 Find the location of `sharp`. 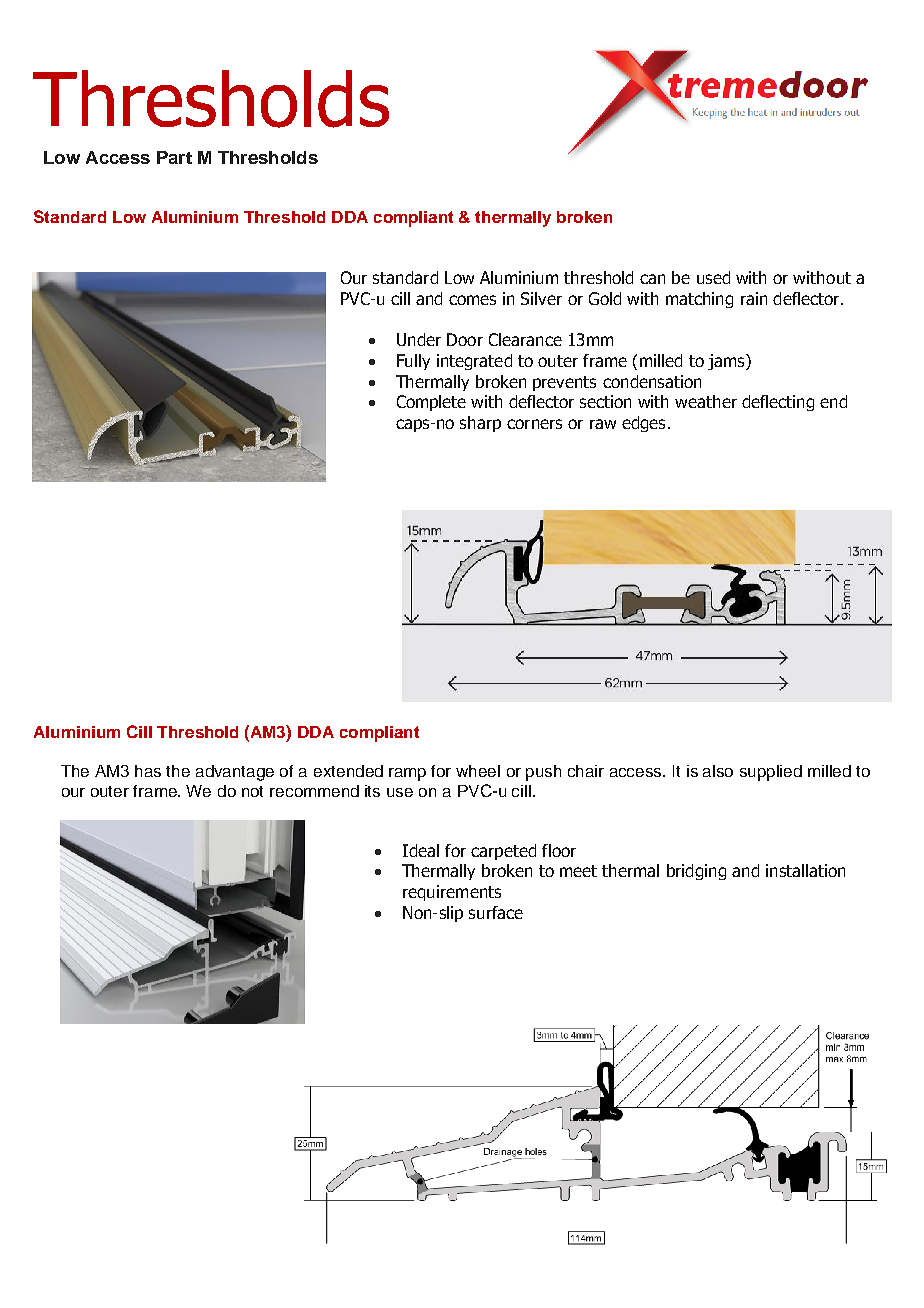

sharp is located at coordinates (480, 424).
